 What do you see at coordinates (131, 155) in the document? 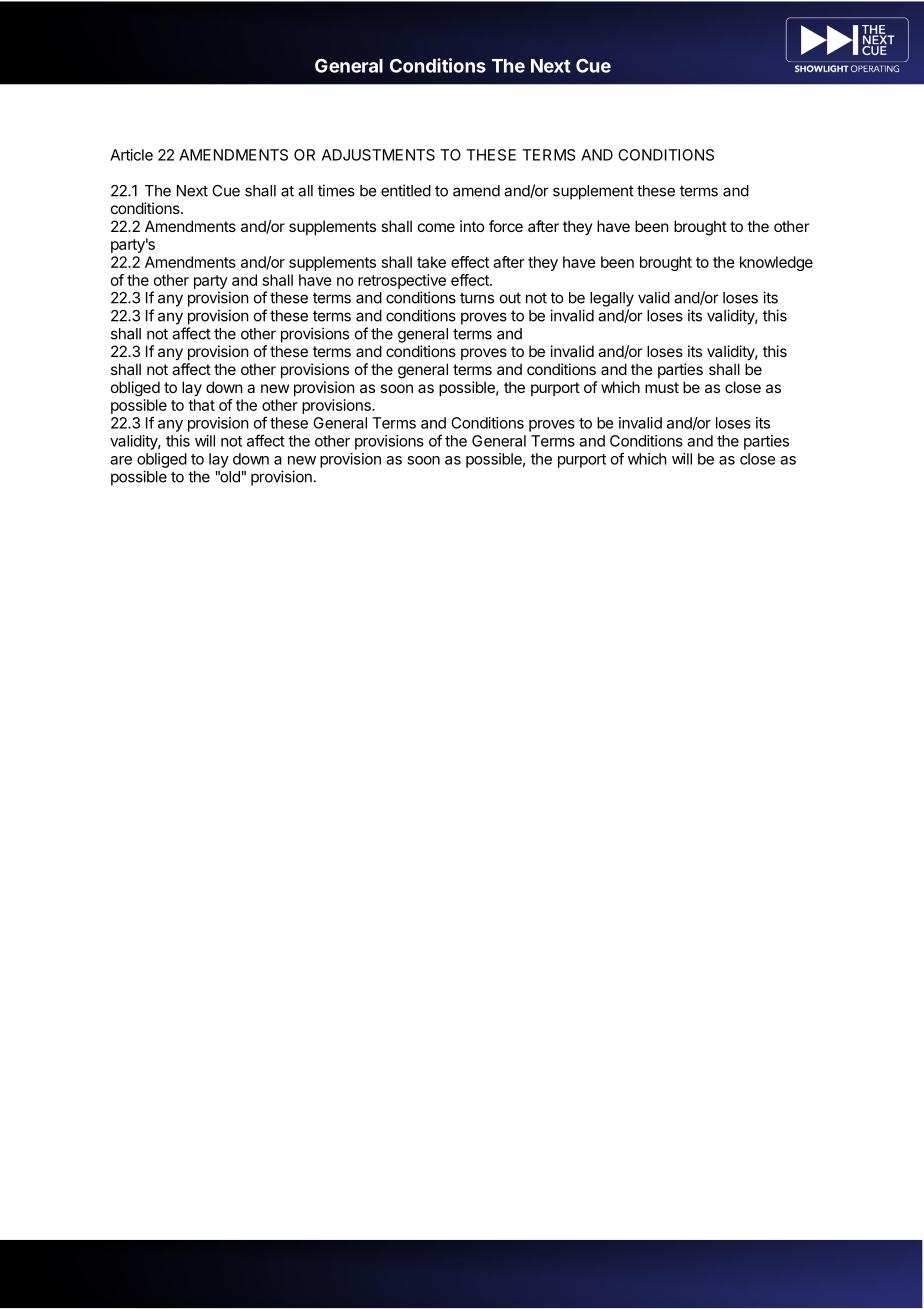
I see `Article` at bounding box center [131, 155].
